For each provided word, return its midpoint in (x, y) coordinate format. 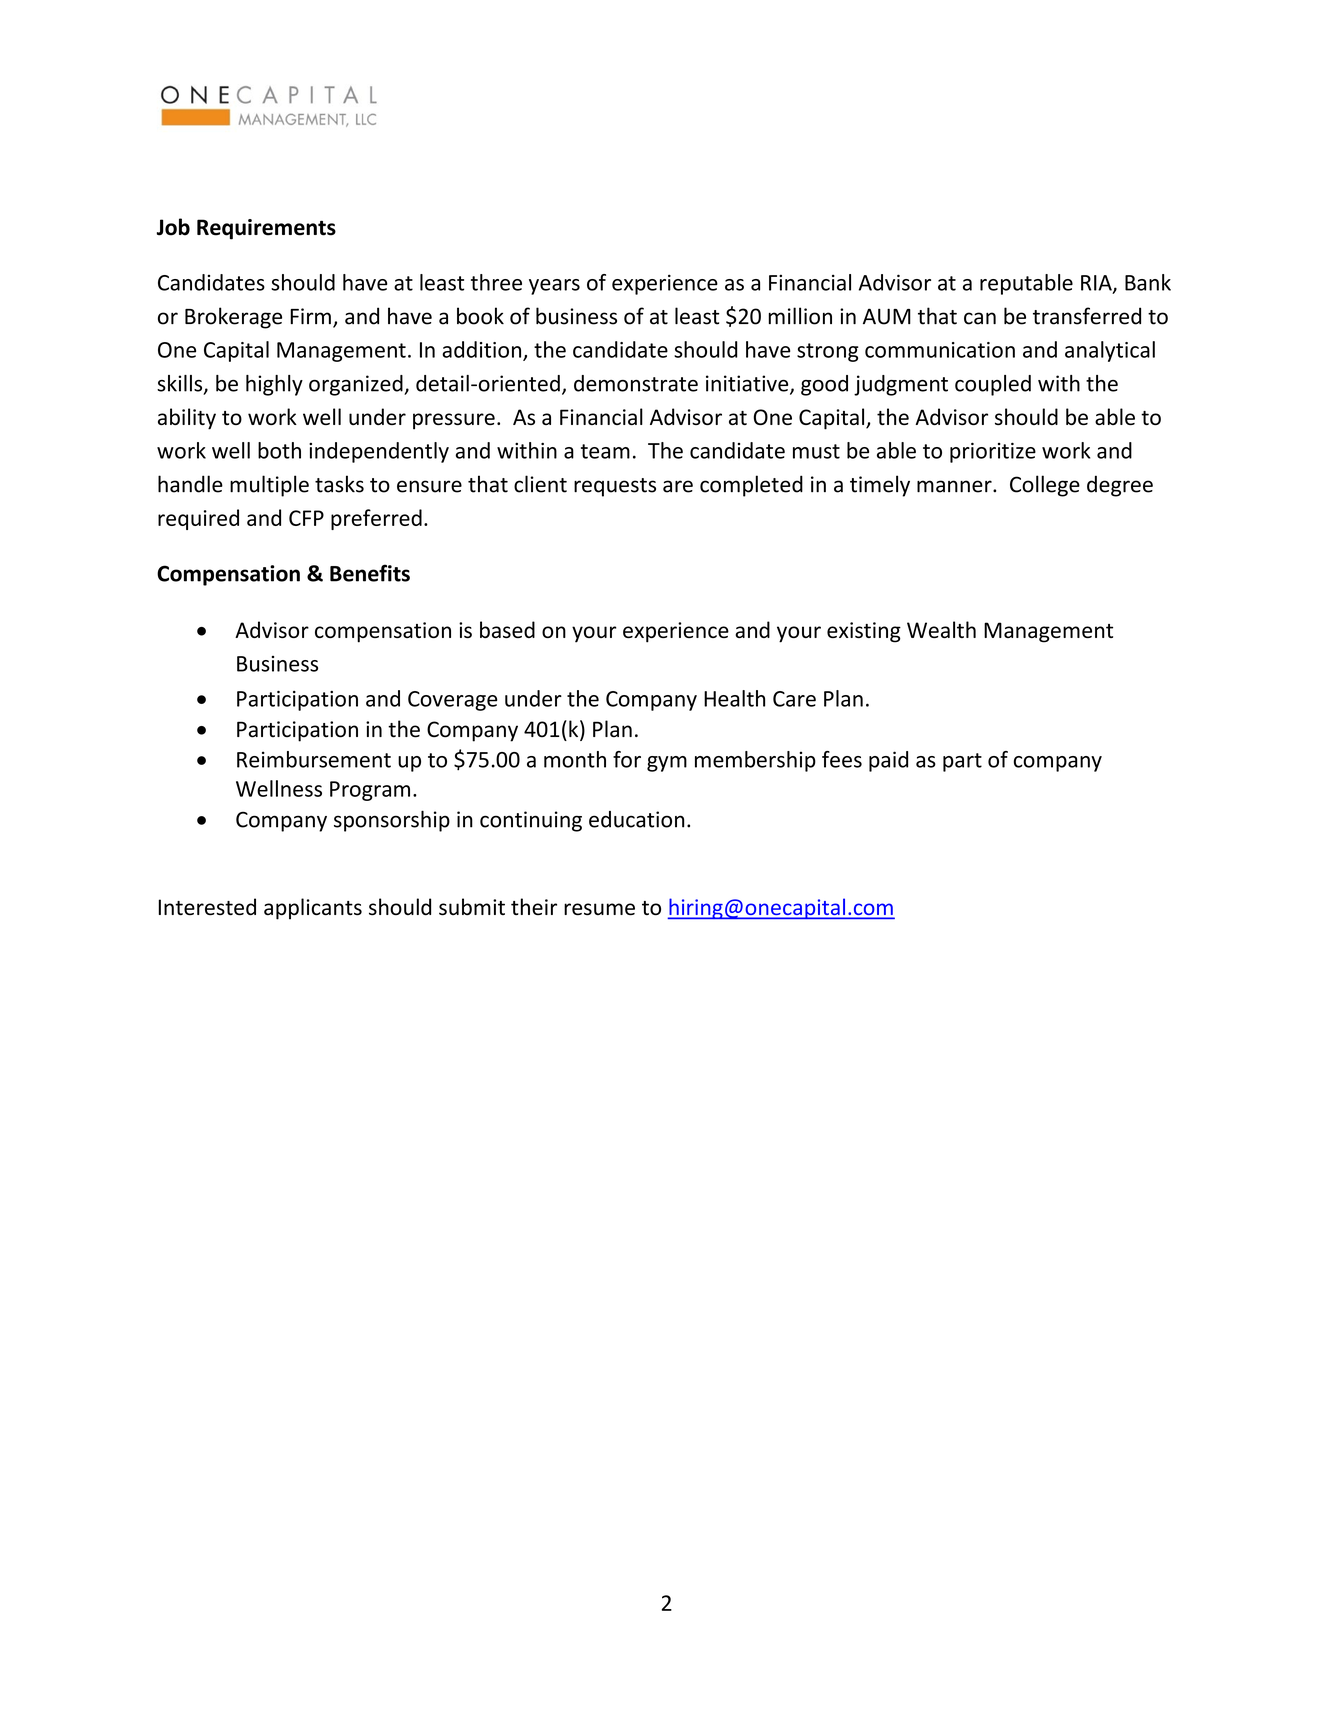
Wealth (941, 629)
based (507, 629)
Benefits (370, 573)
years (554, 287)
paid (888, 761)
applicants (313, 909)
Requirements (266, 229)
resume (599, 909)
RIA (1097, 284)
